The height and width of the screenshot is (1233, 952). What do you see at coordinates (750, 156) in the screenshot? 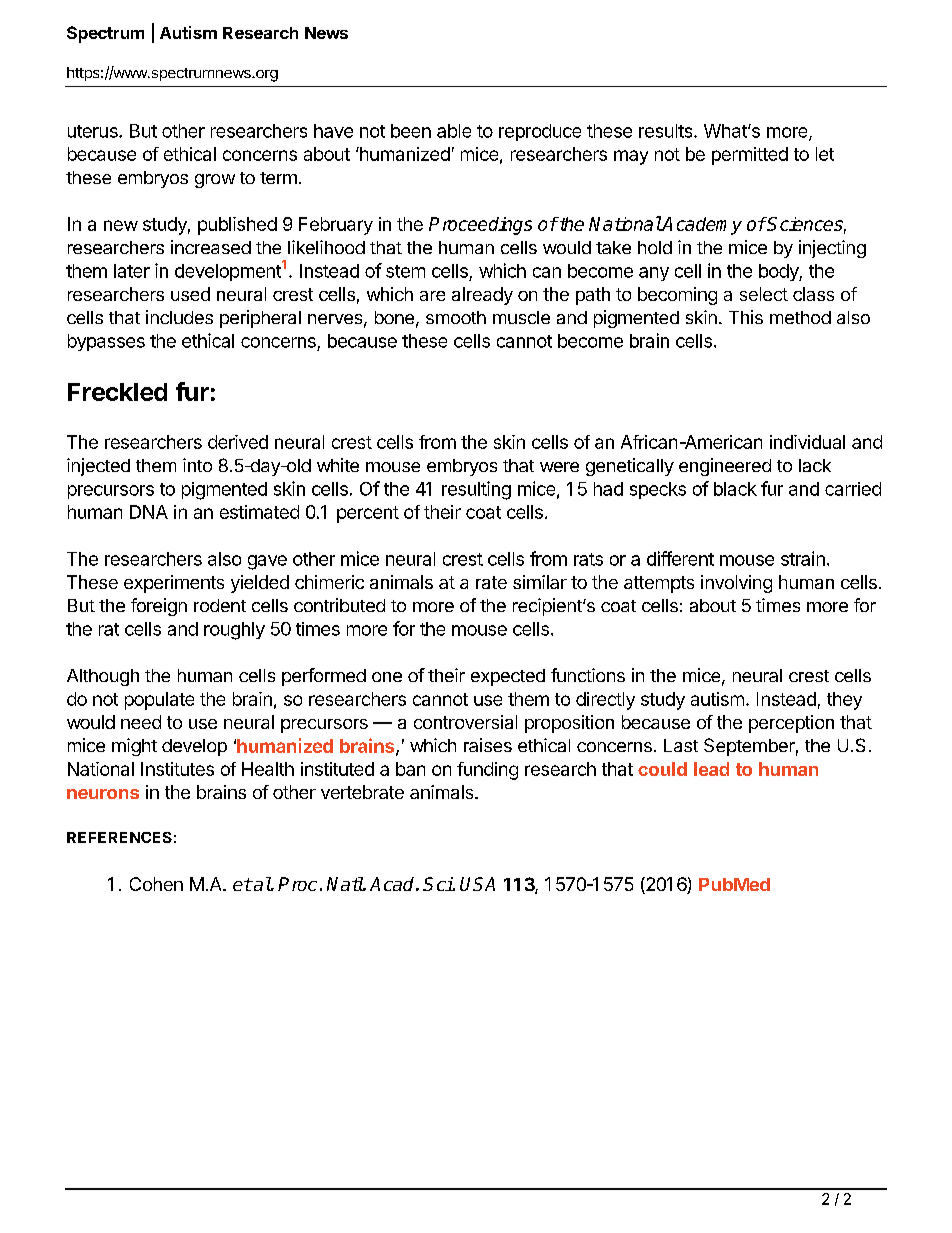
I see `permitted` at bounding box center [750, 156].
